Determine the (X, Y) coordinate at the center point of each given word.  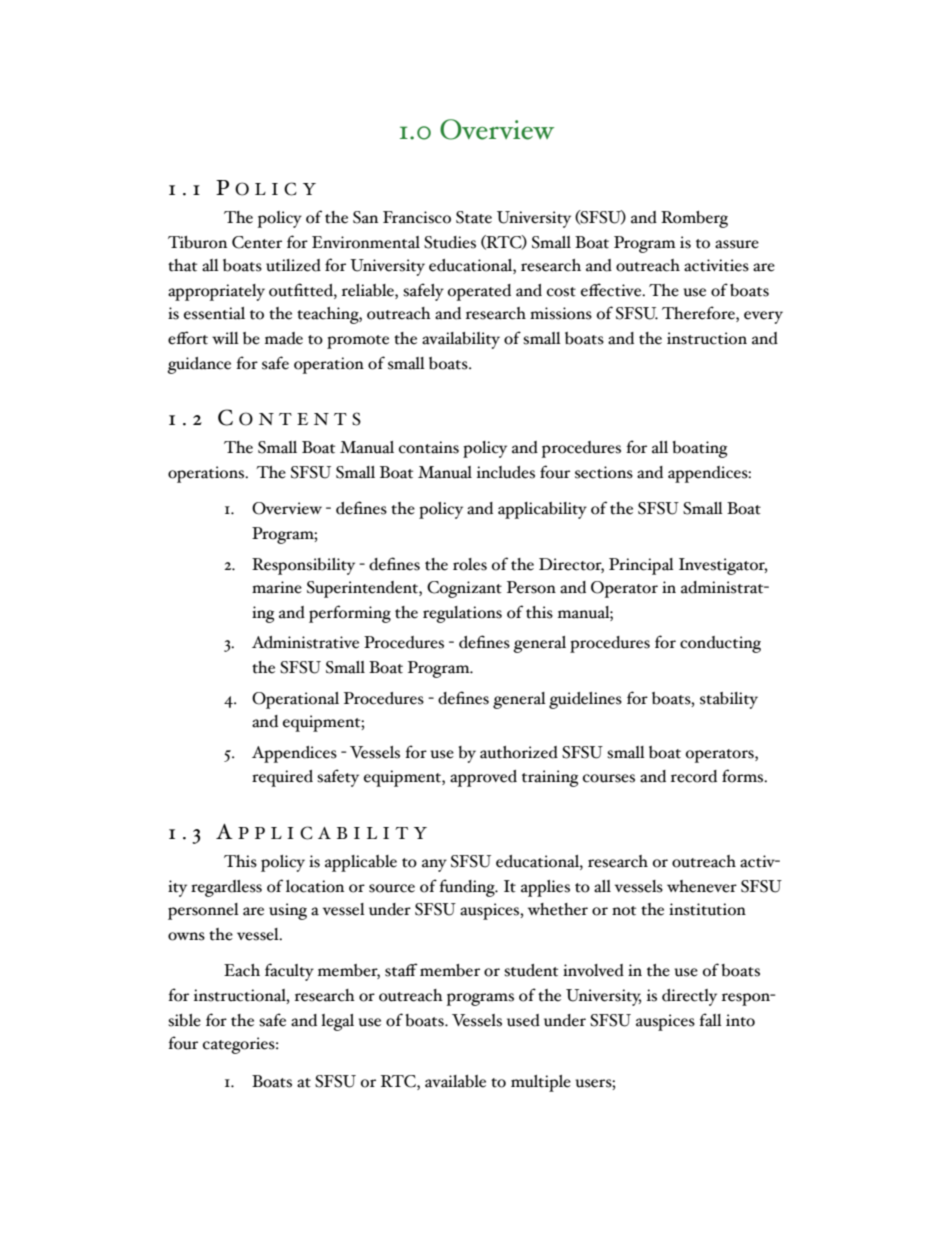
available (455, 1081)
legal (337, 1022)
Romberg (694, 219)
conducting (720, 644)
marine (277, 587)
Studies (450, 242)
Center (257, 242)
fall (710, 1020)
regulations (462, 614)
